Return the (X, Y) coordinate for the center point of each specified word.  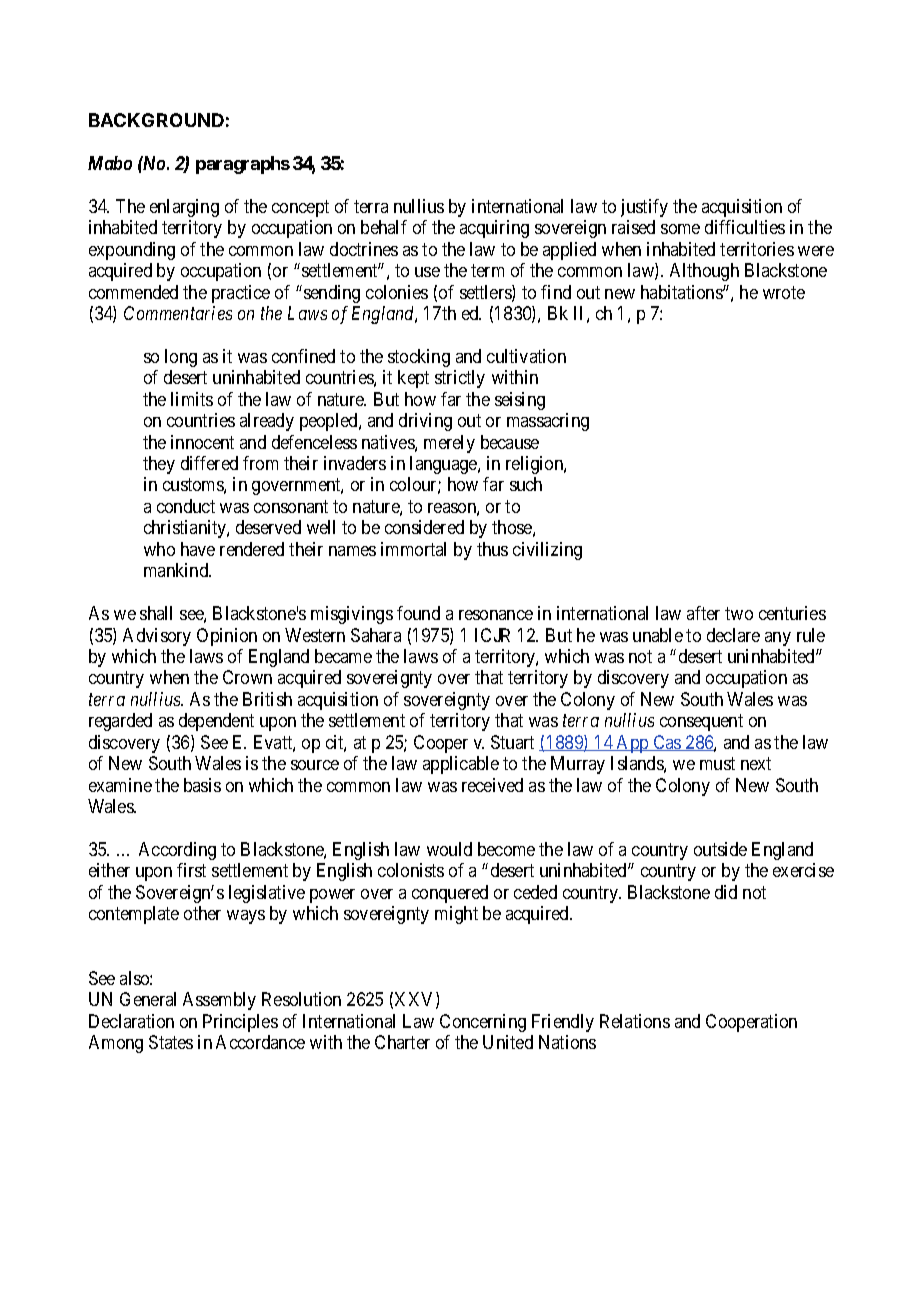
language (444, 465)
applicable (461, 765)
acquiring (494, 229)
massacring (548, 422)
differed (209, 463)
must (717, 763)
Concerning (483, 1023)
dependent (216, 722)
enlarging (184, 208)
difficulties (745, 227)
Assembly (219, 1001)
